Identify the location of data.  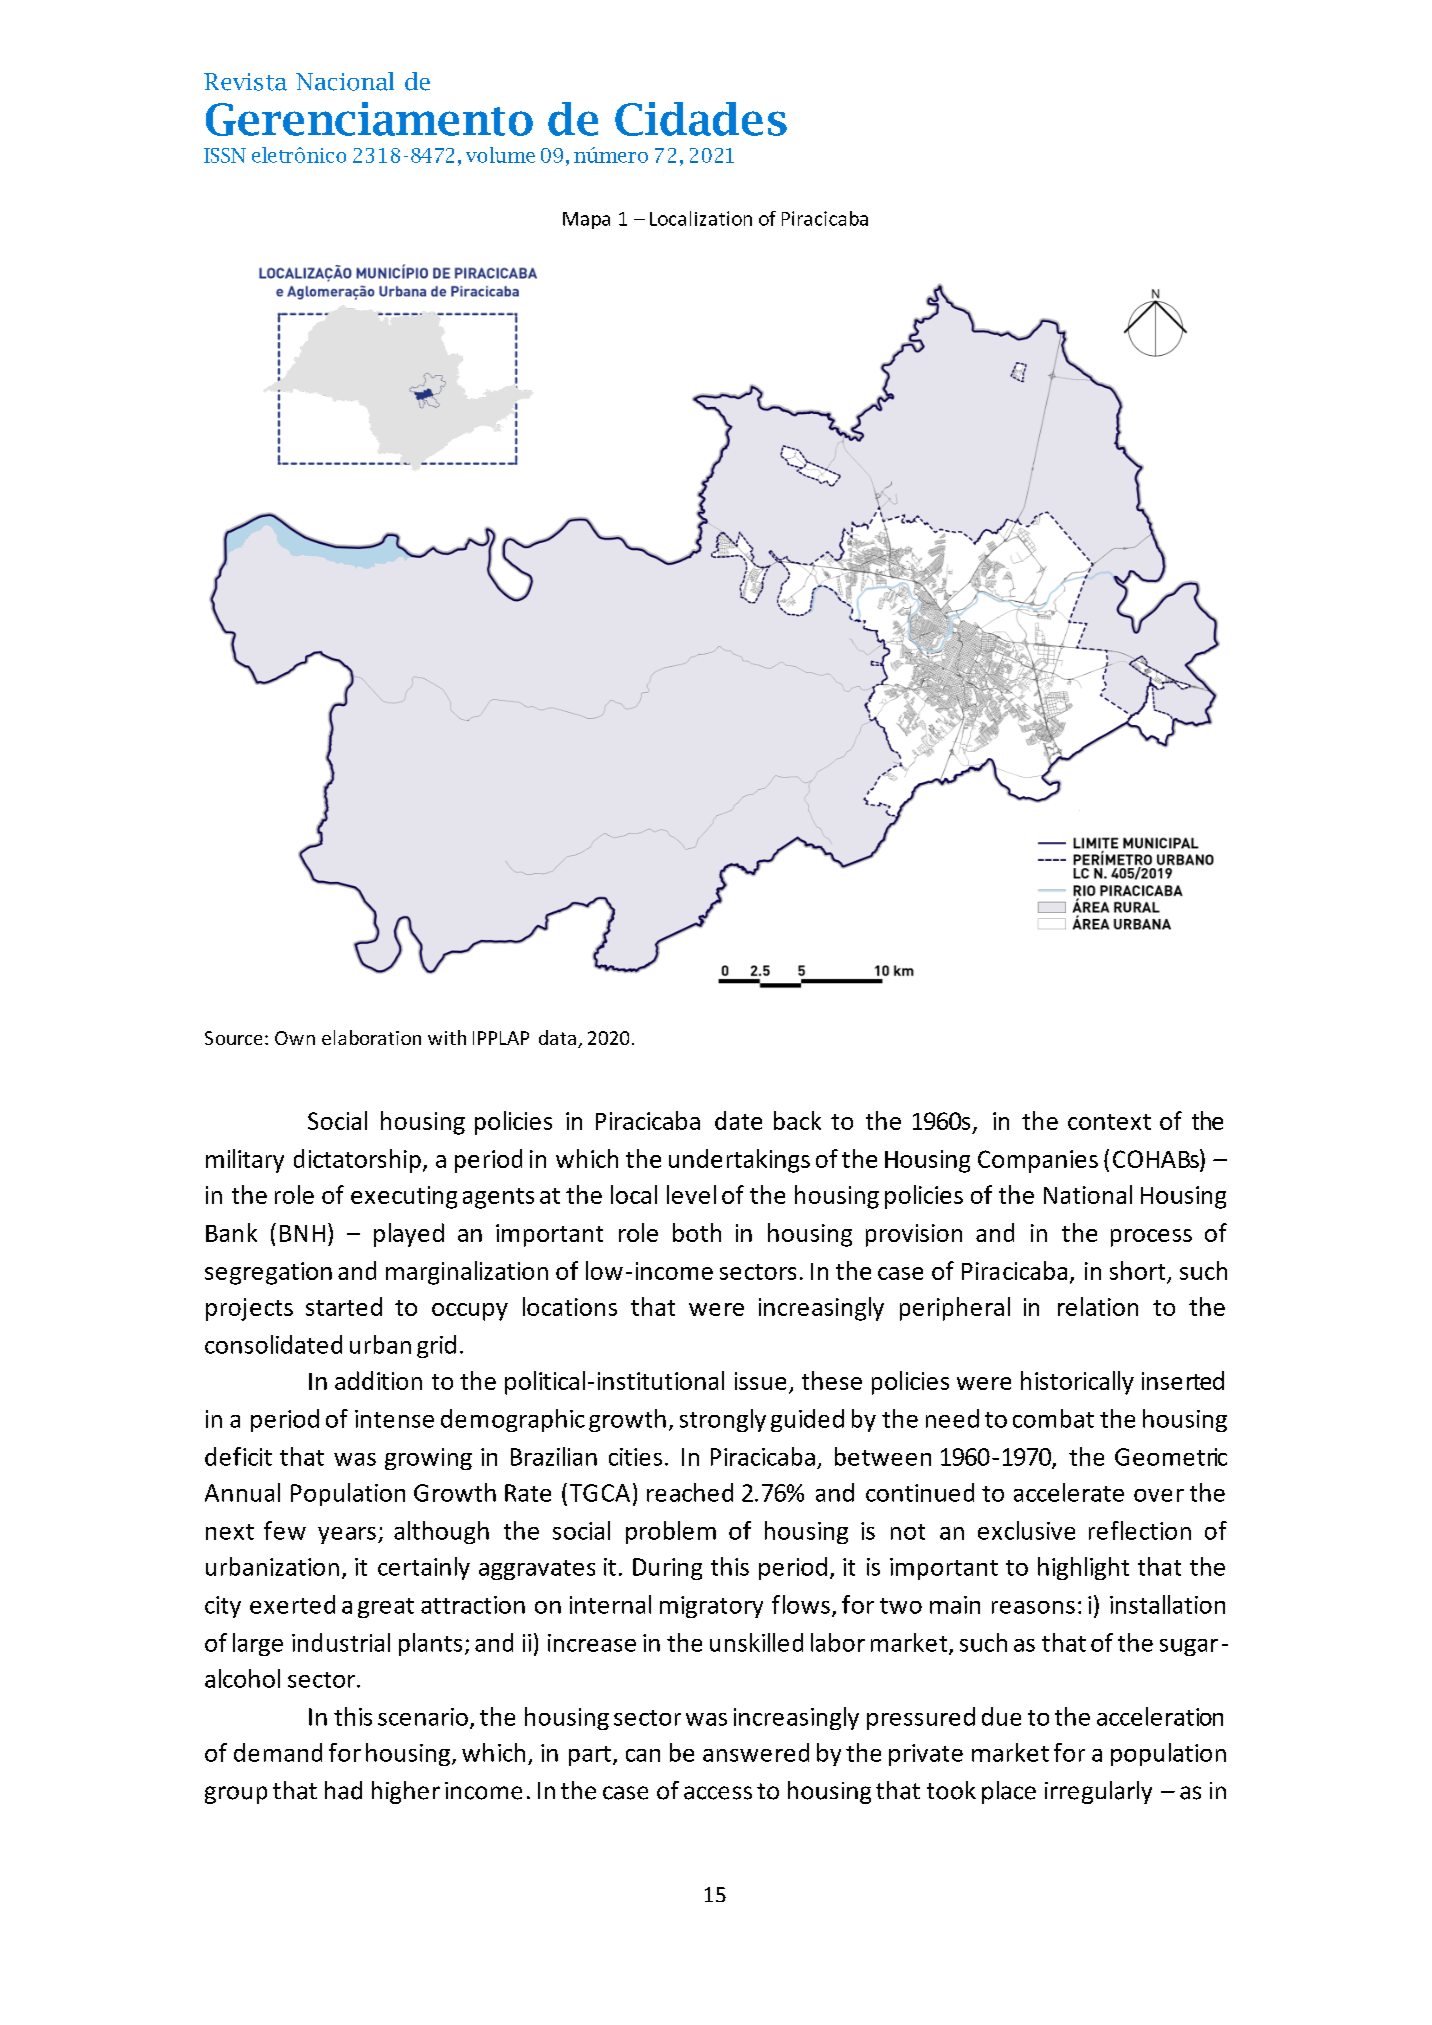
(557, 1037).
